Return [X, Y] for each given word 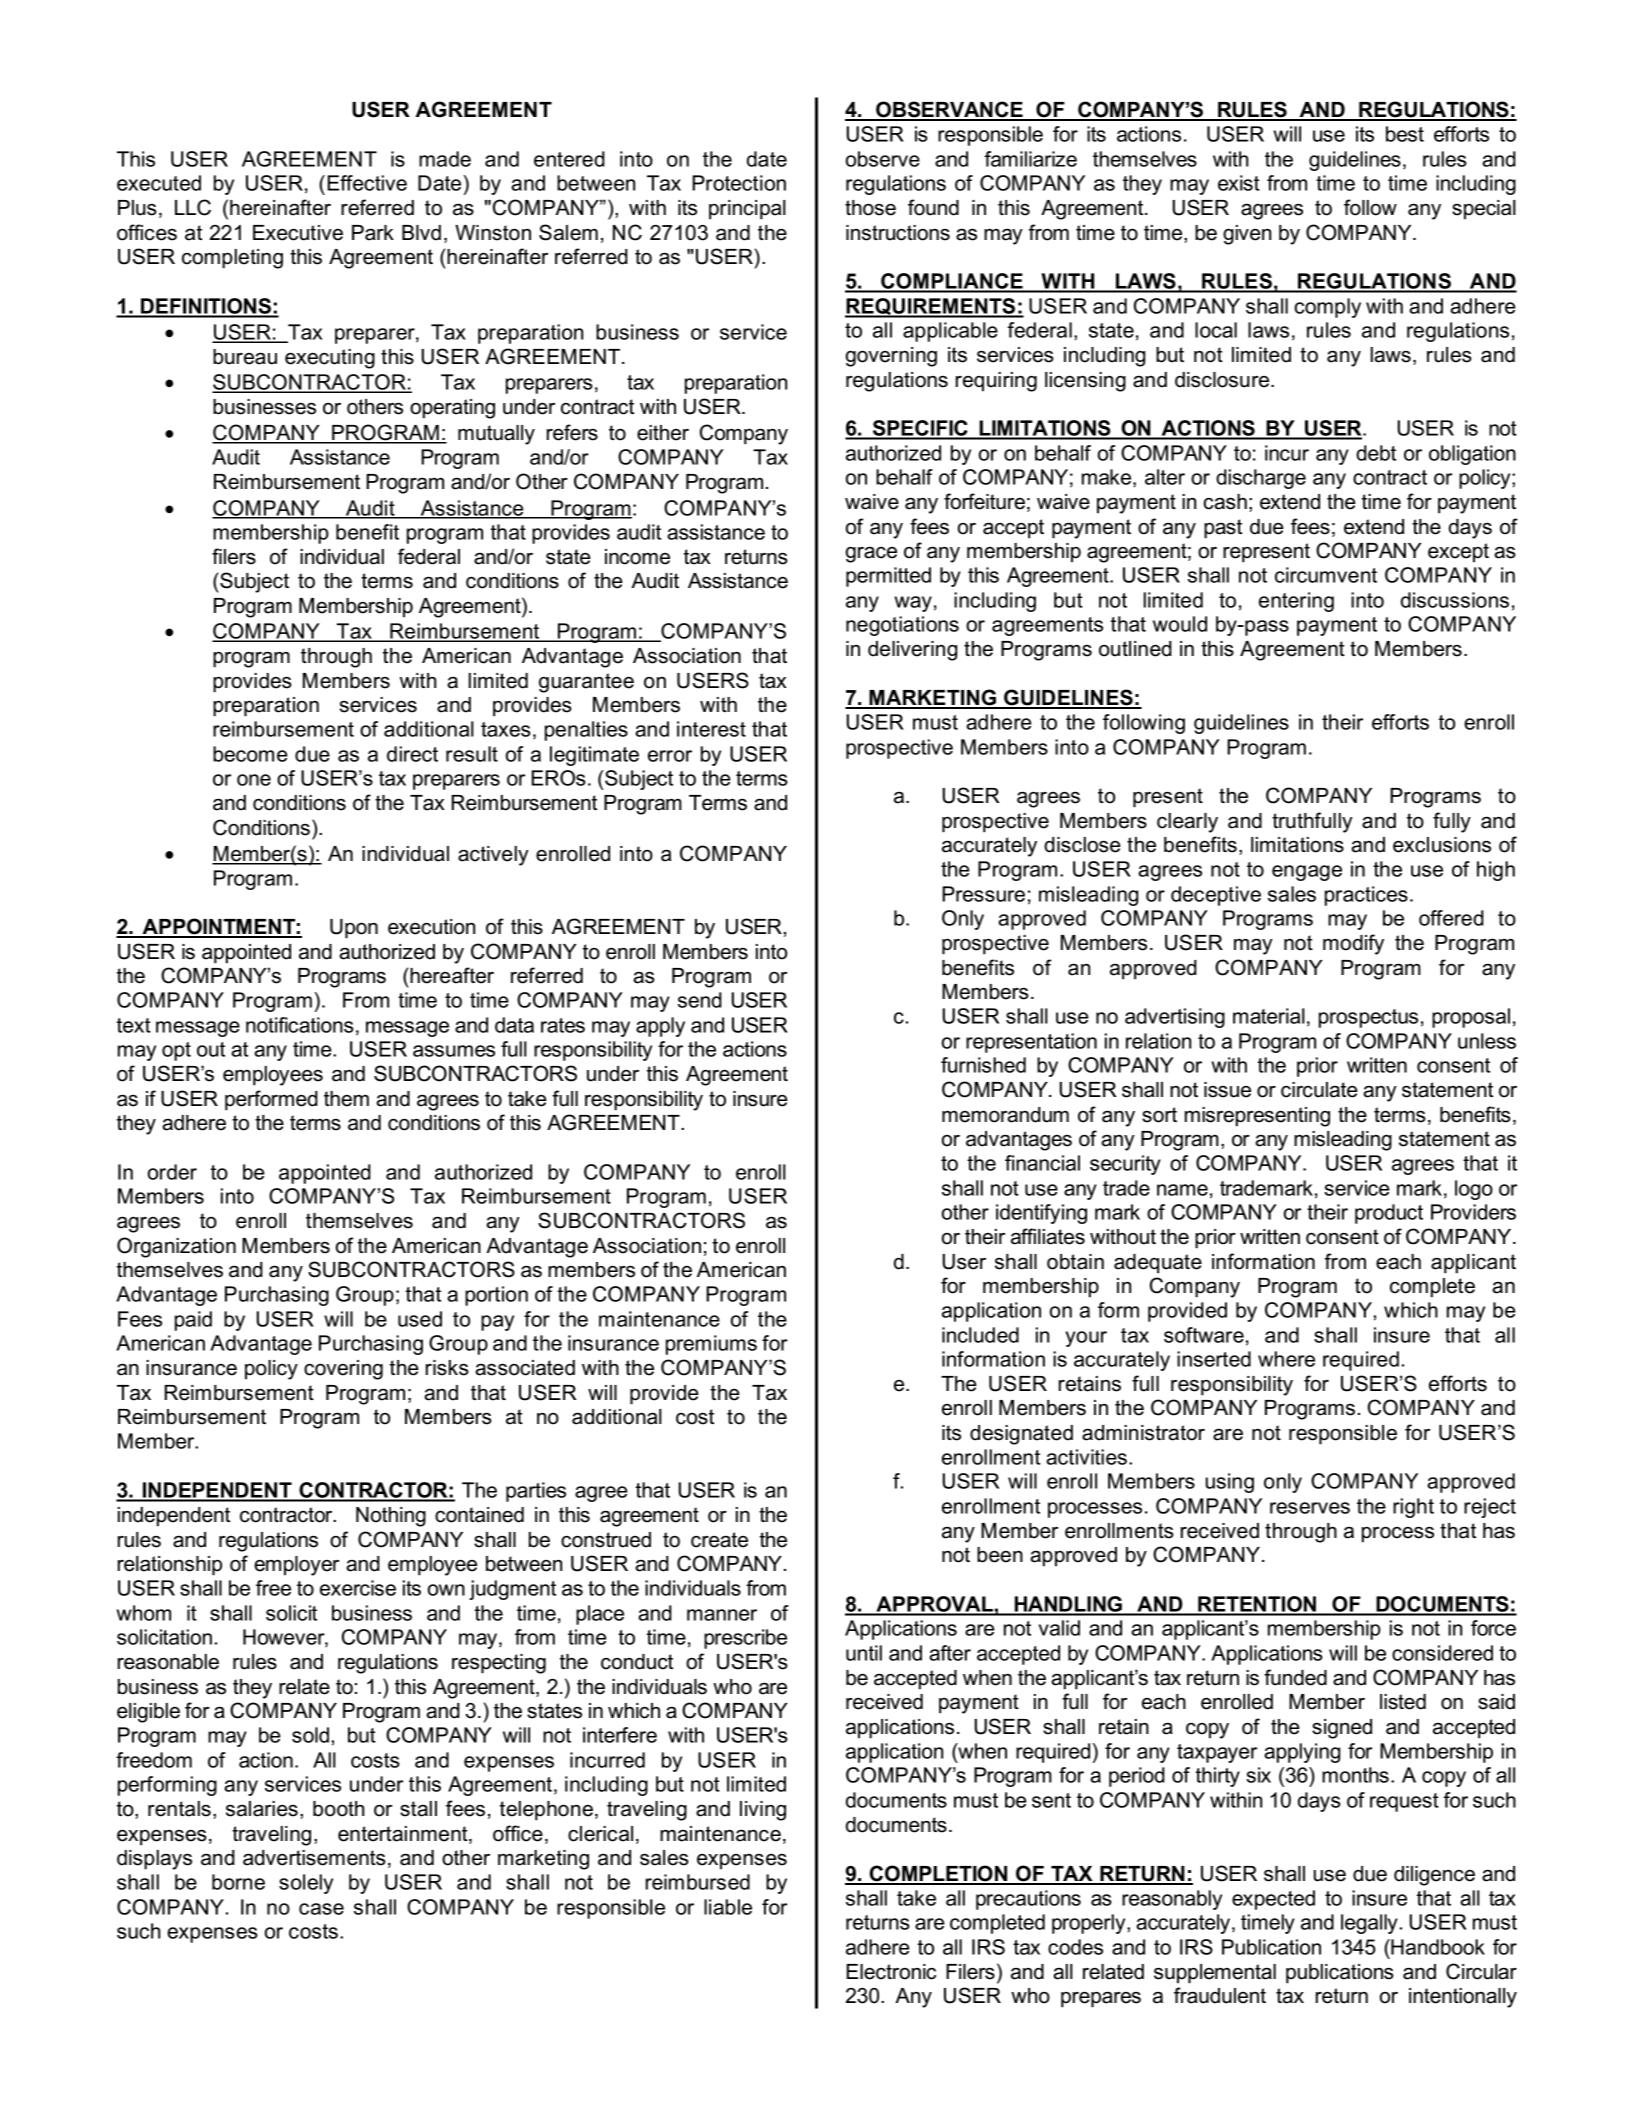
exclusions [1442, 845]
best [1405, 134]
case [321, 1909]
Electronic [891, 1972]
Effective [367, 183]
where [1286, 1359]
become [250, 754]
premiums [711, 1345]
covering [343, 1370]
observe [883, 159]
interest [711, 729]
